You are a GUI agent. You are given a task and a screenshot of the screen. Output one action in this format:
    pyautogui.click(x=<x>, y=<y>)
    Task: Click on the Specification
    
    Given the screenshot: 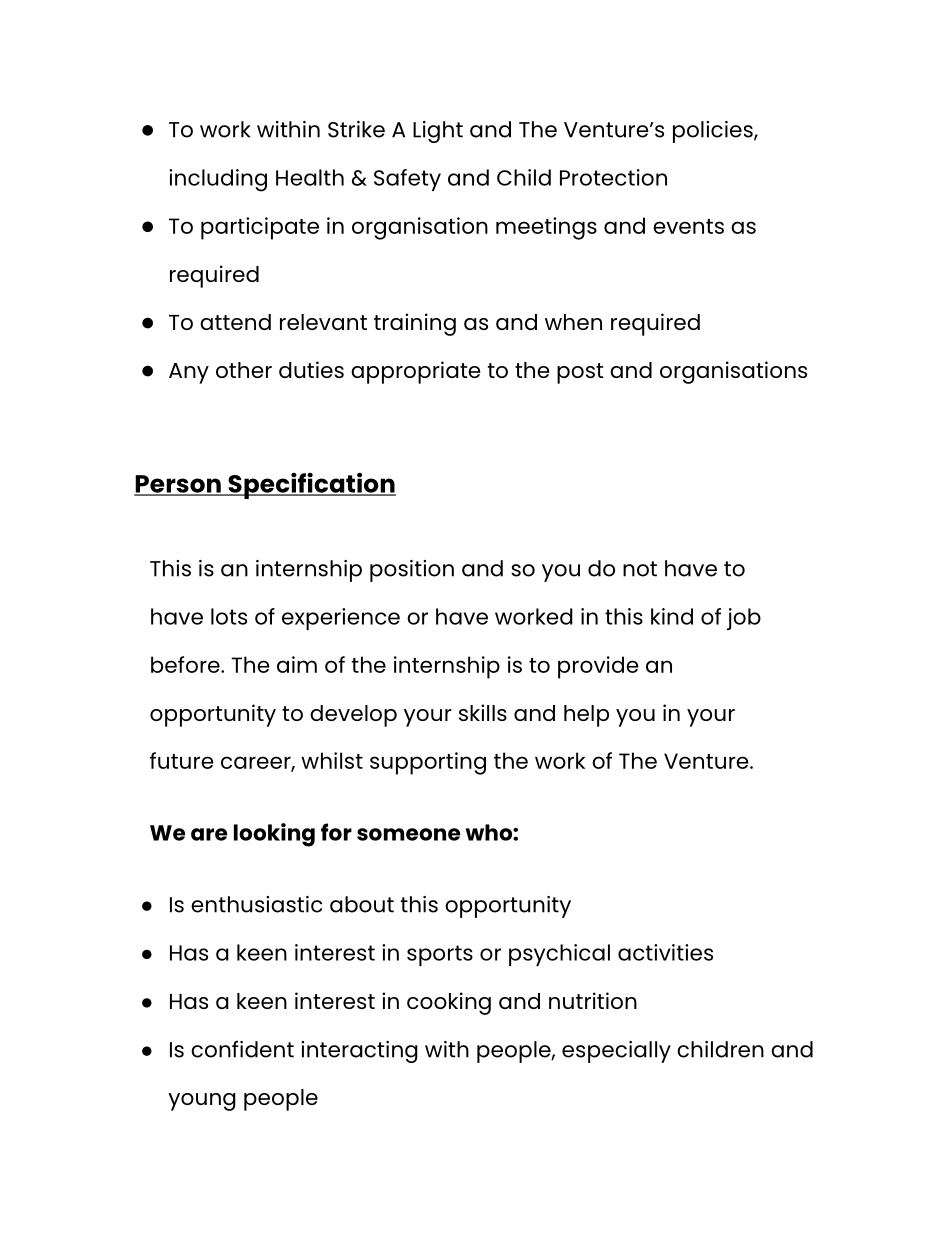 What is the action you would take?
    pyautogui.click(x=311, y=485)
